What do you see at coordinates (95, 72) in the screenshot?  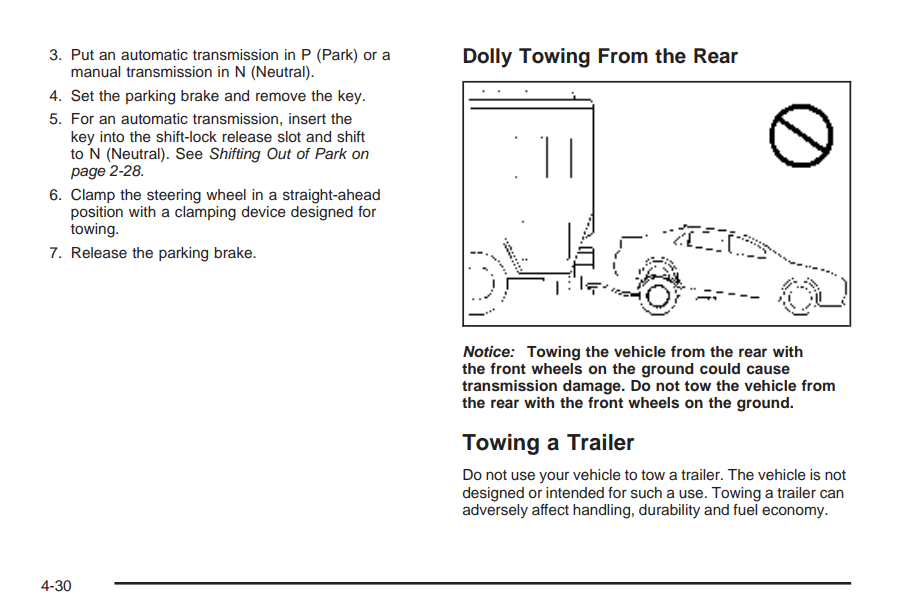 I see `manual` at bounding box center [95, 72].
